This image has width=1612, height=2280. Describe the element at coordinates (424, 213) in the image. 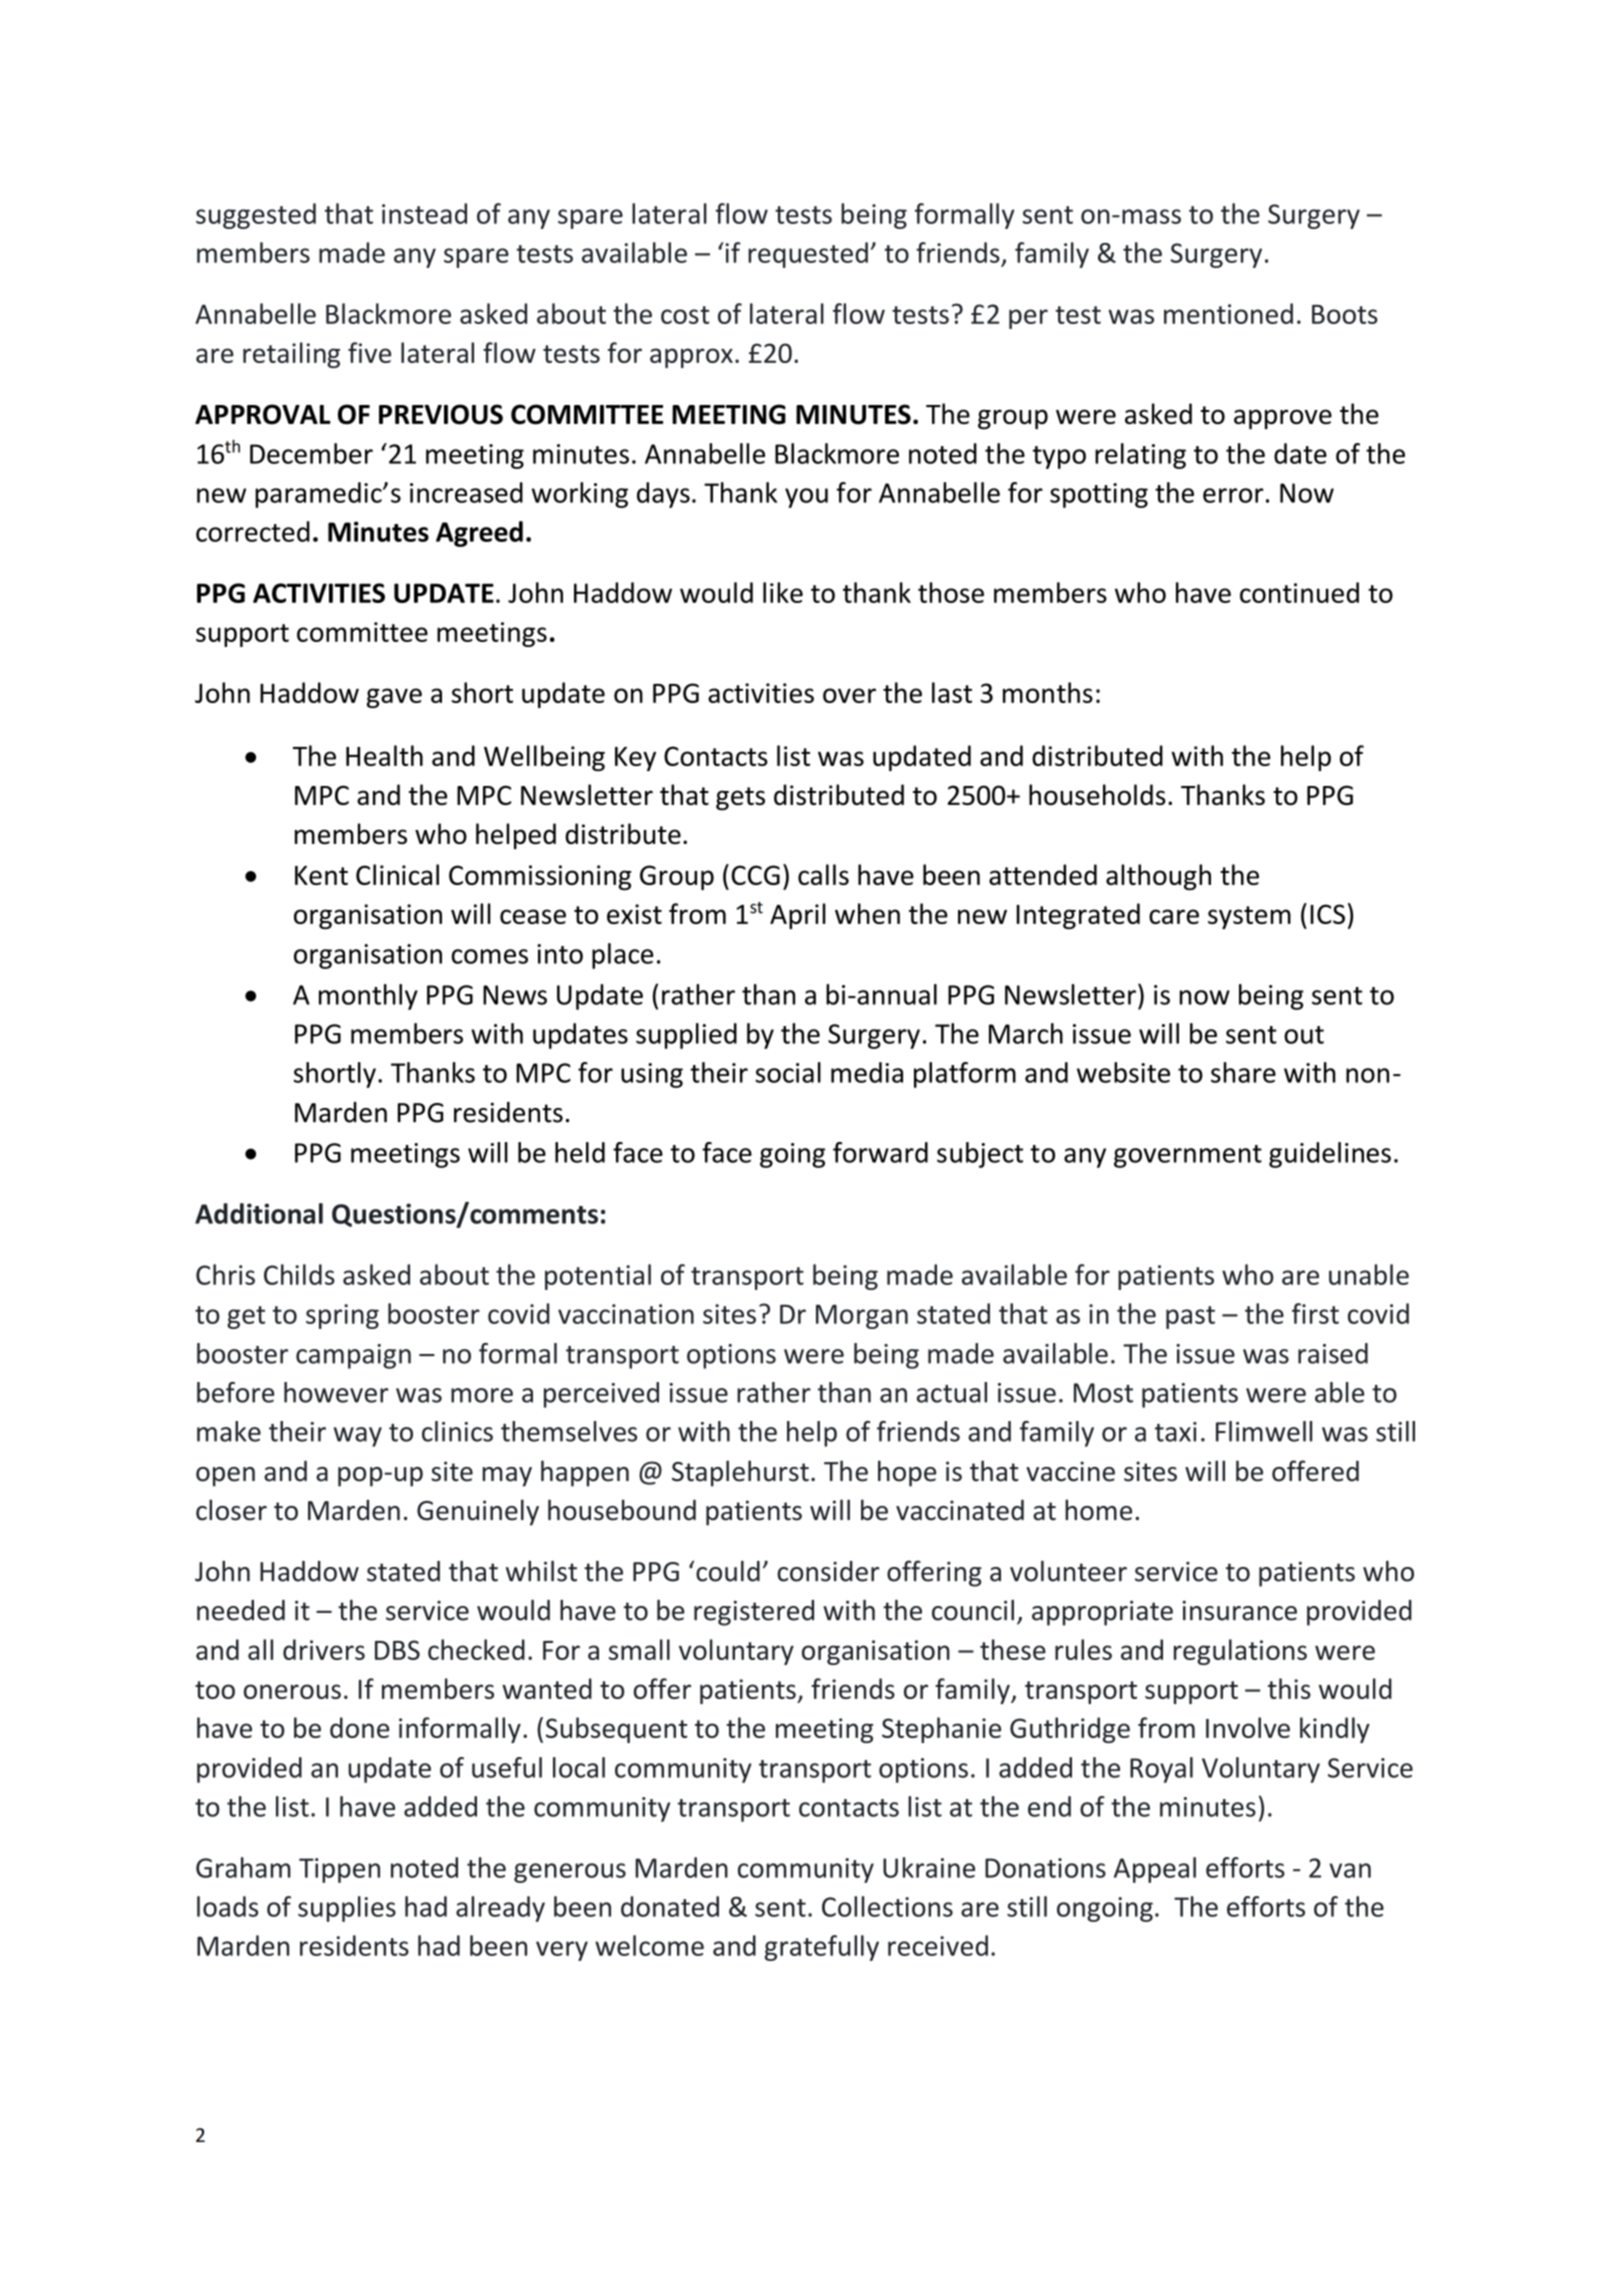

I see `instead` at that location.
